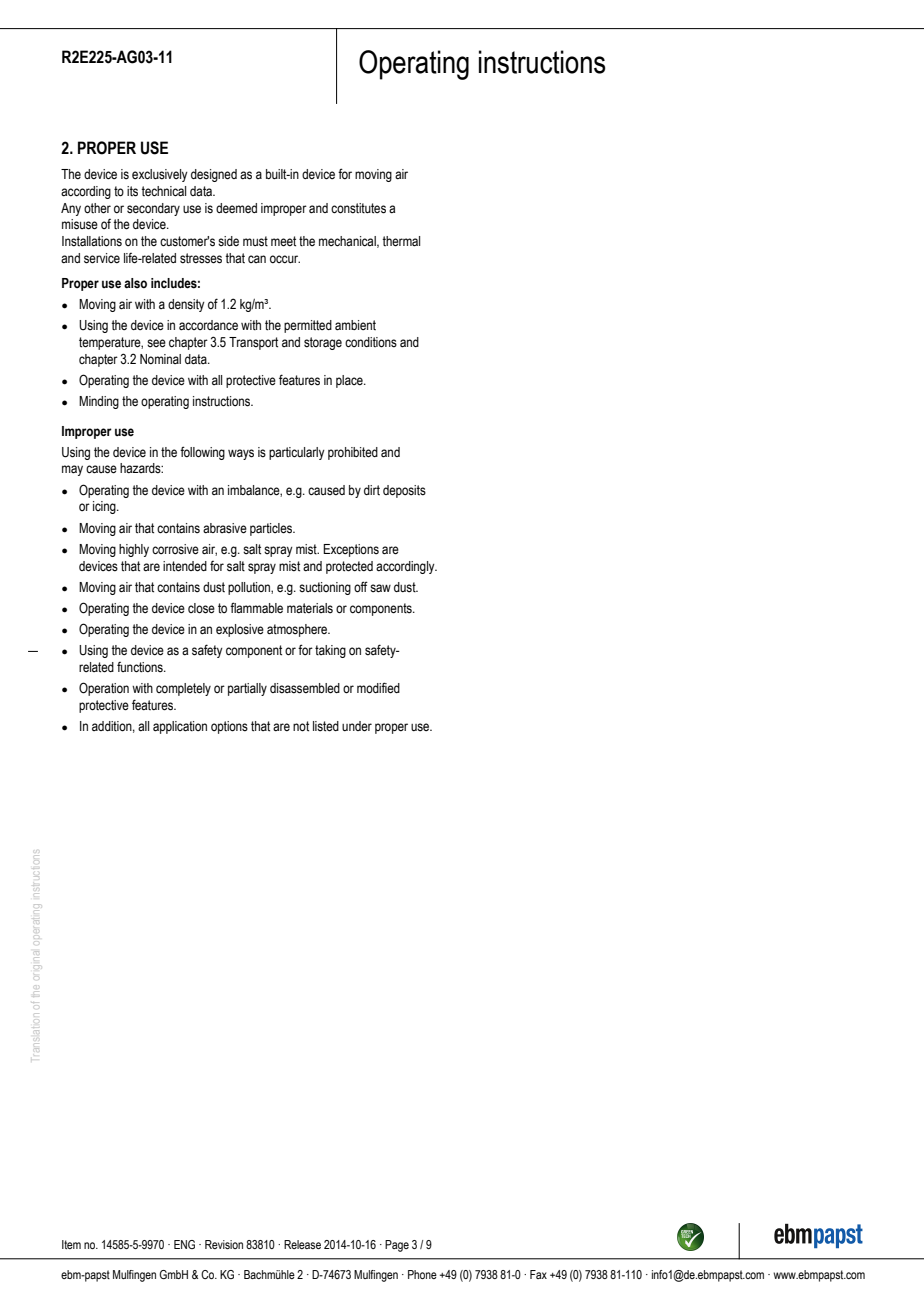 Image resolution: width=924 pixels, height=1308 pixels. Describe the element at coordinates (401, 241) in the image. I see `thermal` at that location.
